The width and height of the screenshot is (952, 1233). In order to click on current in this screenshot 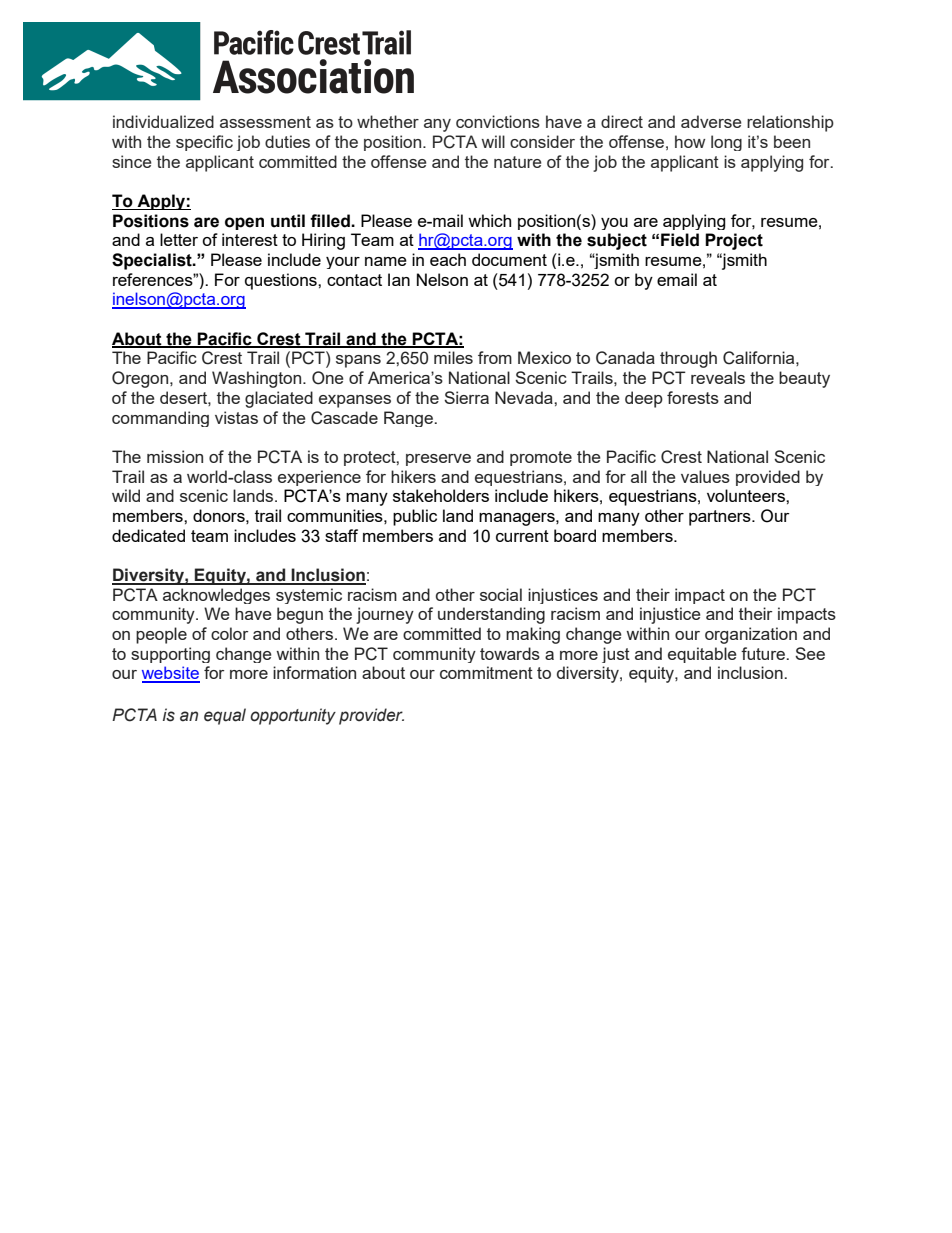, I will do `click(522, 536)`.
